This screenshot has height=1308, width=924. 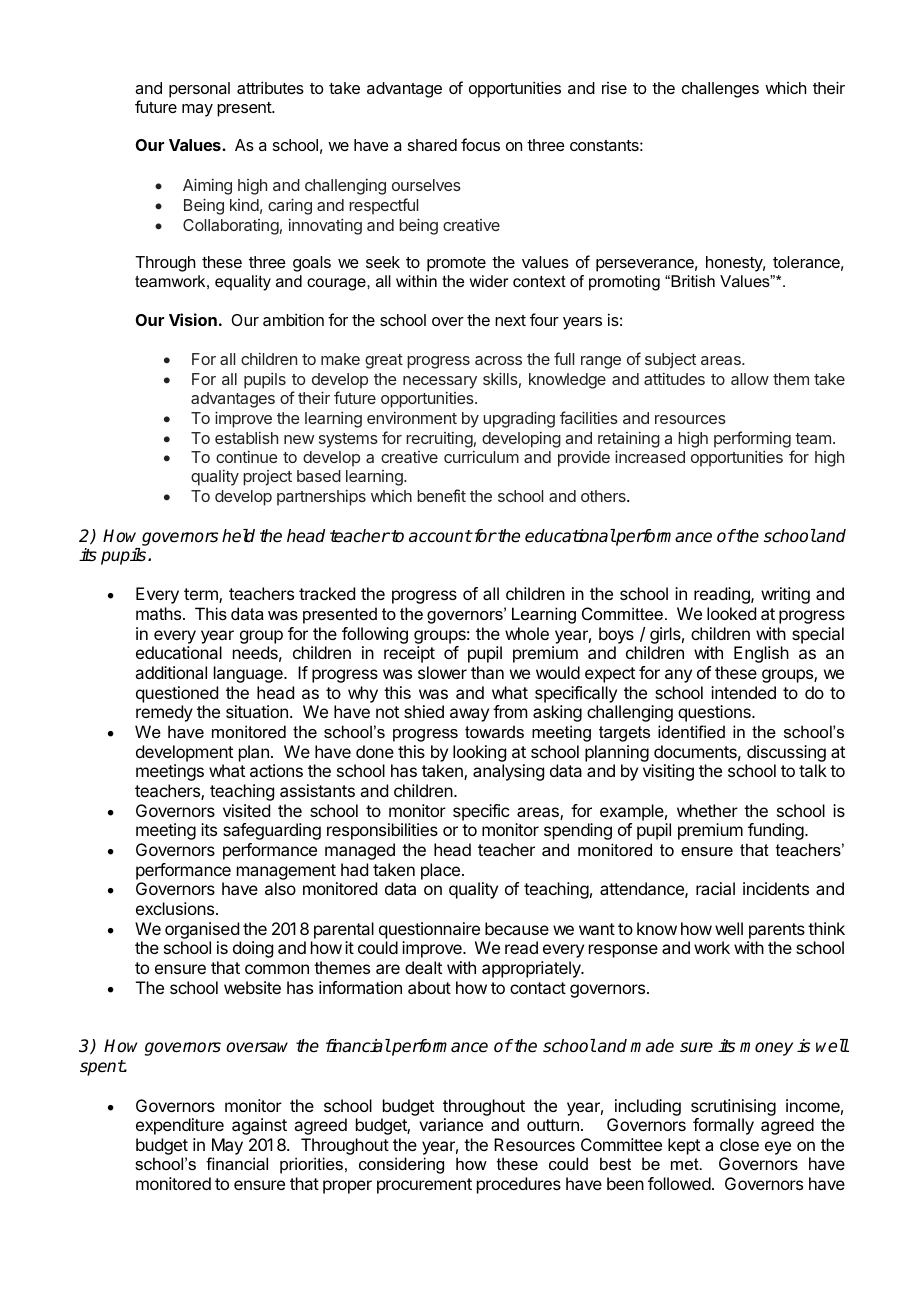 What do you see at coordinates (480, 144) in the screenshot?
I see `focus` at bounding box center [480, 144].
